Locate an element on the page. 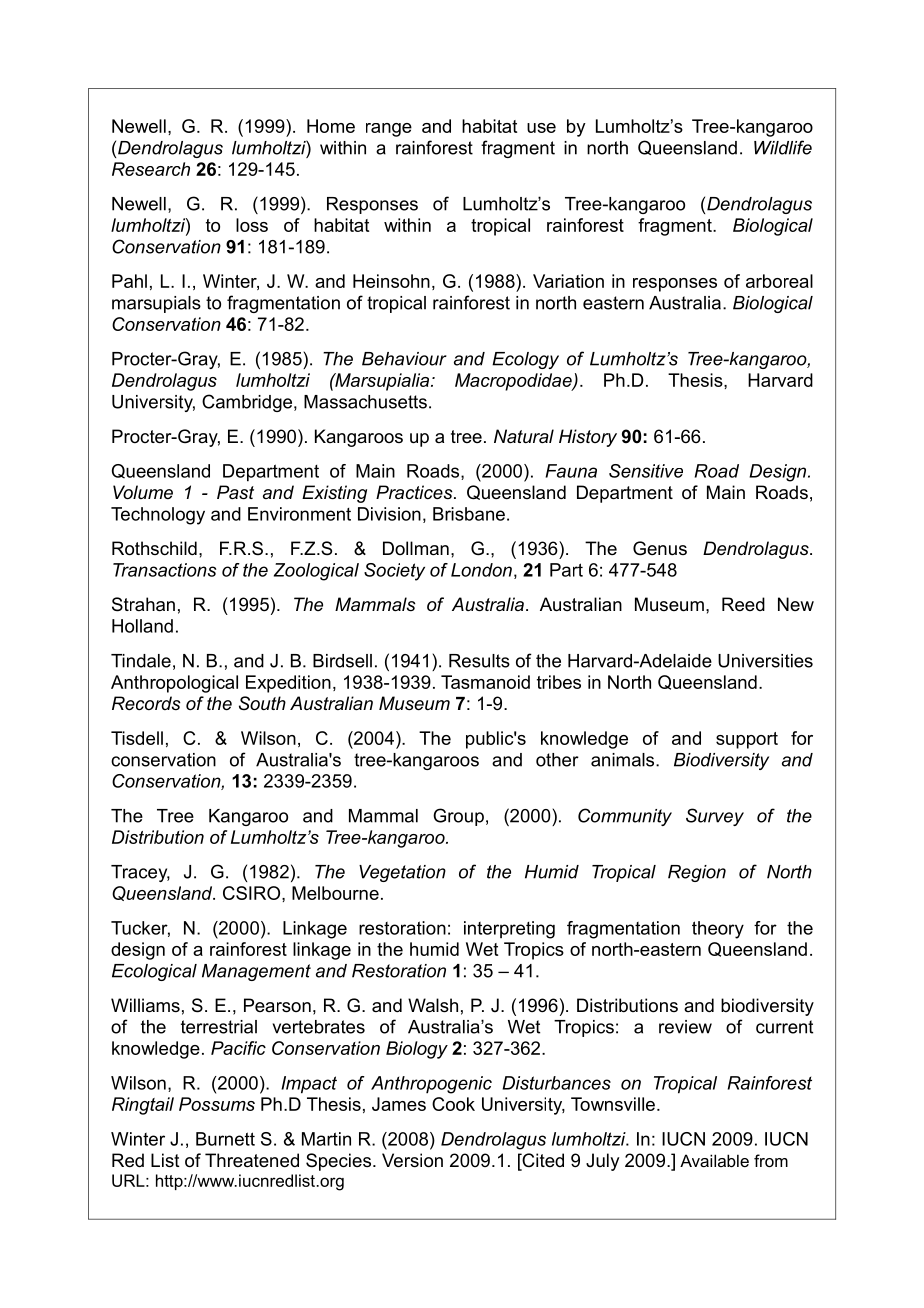 The image size is (924, 1308). Burnett is located at coordinates (225, 1139).
